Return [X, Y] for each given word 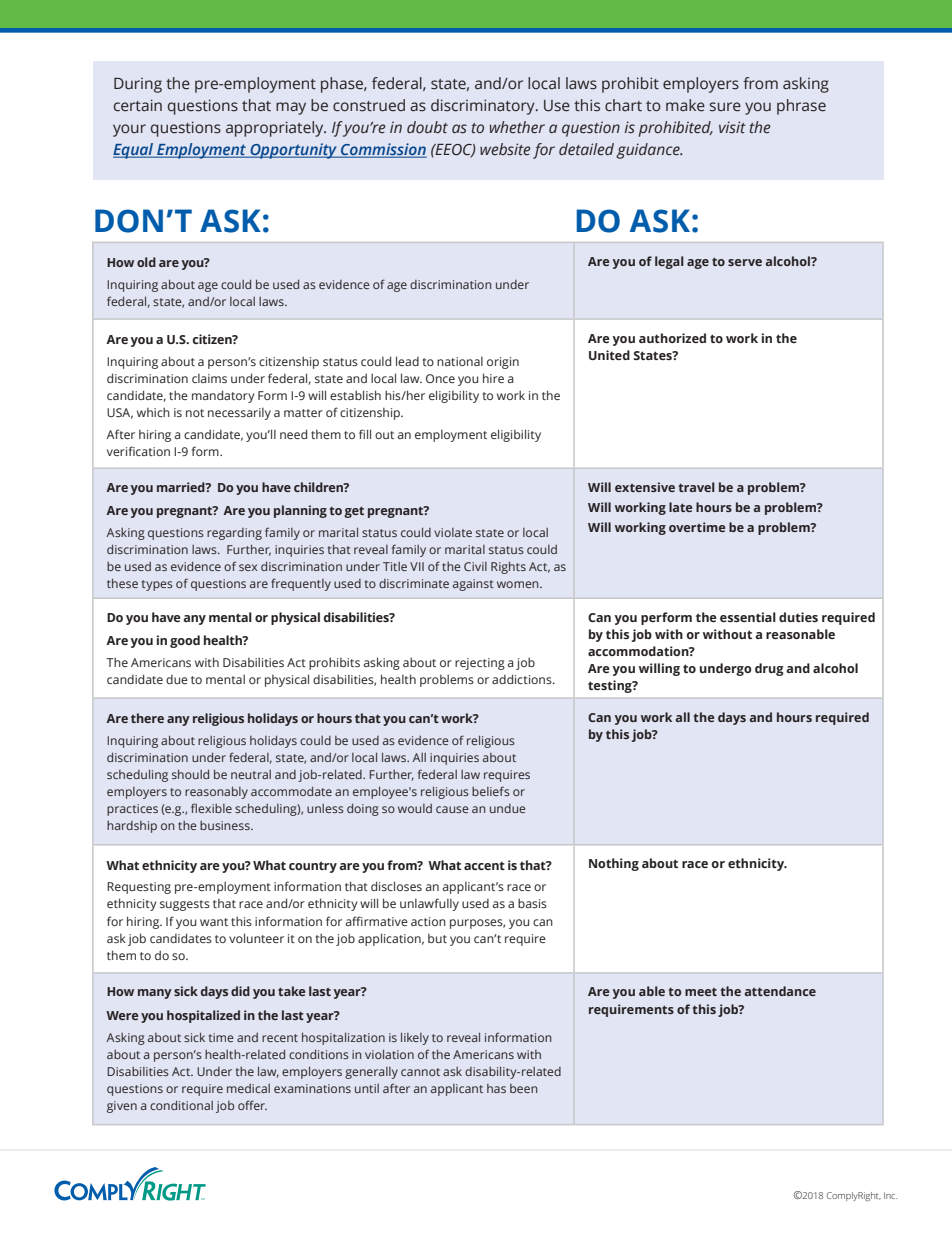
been [523, 1088]
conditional [181, 1105]
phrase [801, 107]
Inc [890, 1195]
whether [517, 127]
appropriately [276, 129]
